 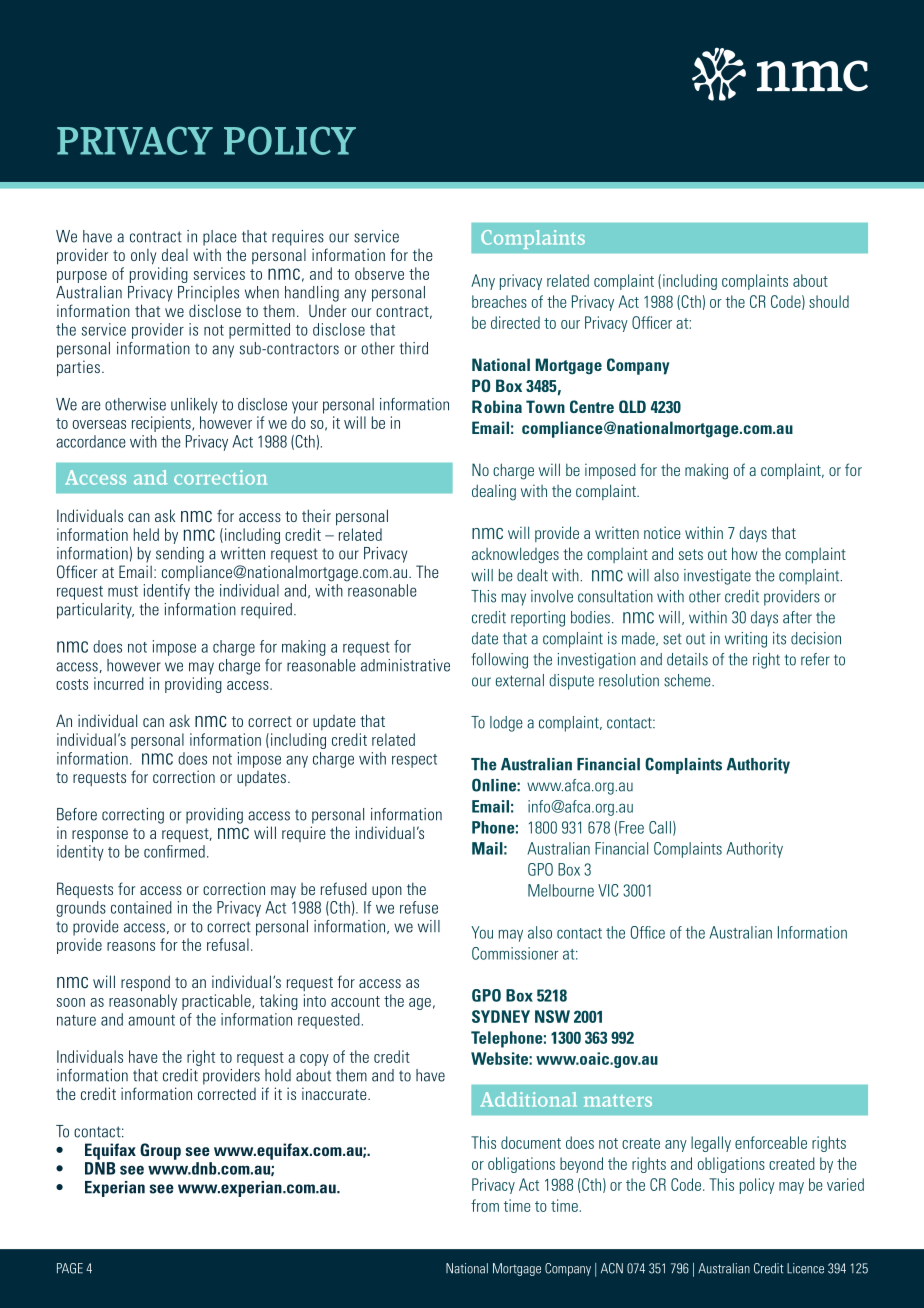 I want to click on breaches, so click(x=499, y=301).
